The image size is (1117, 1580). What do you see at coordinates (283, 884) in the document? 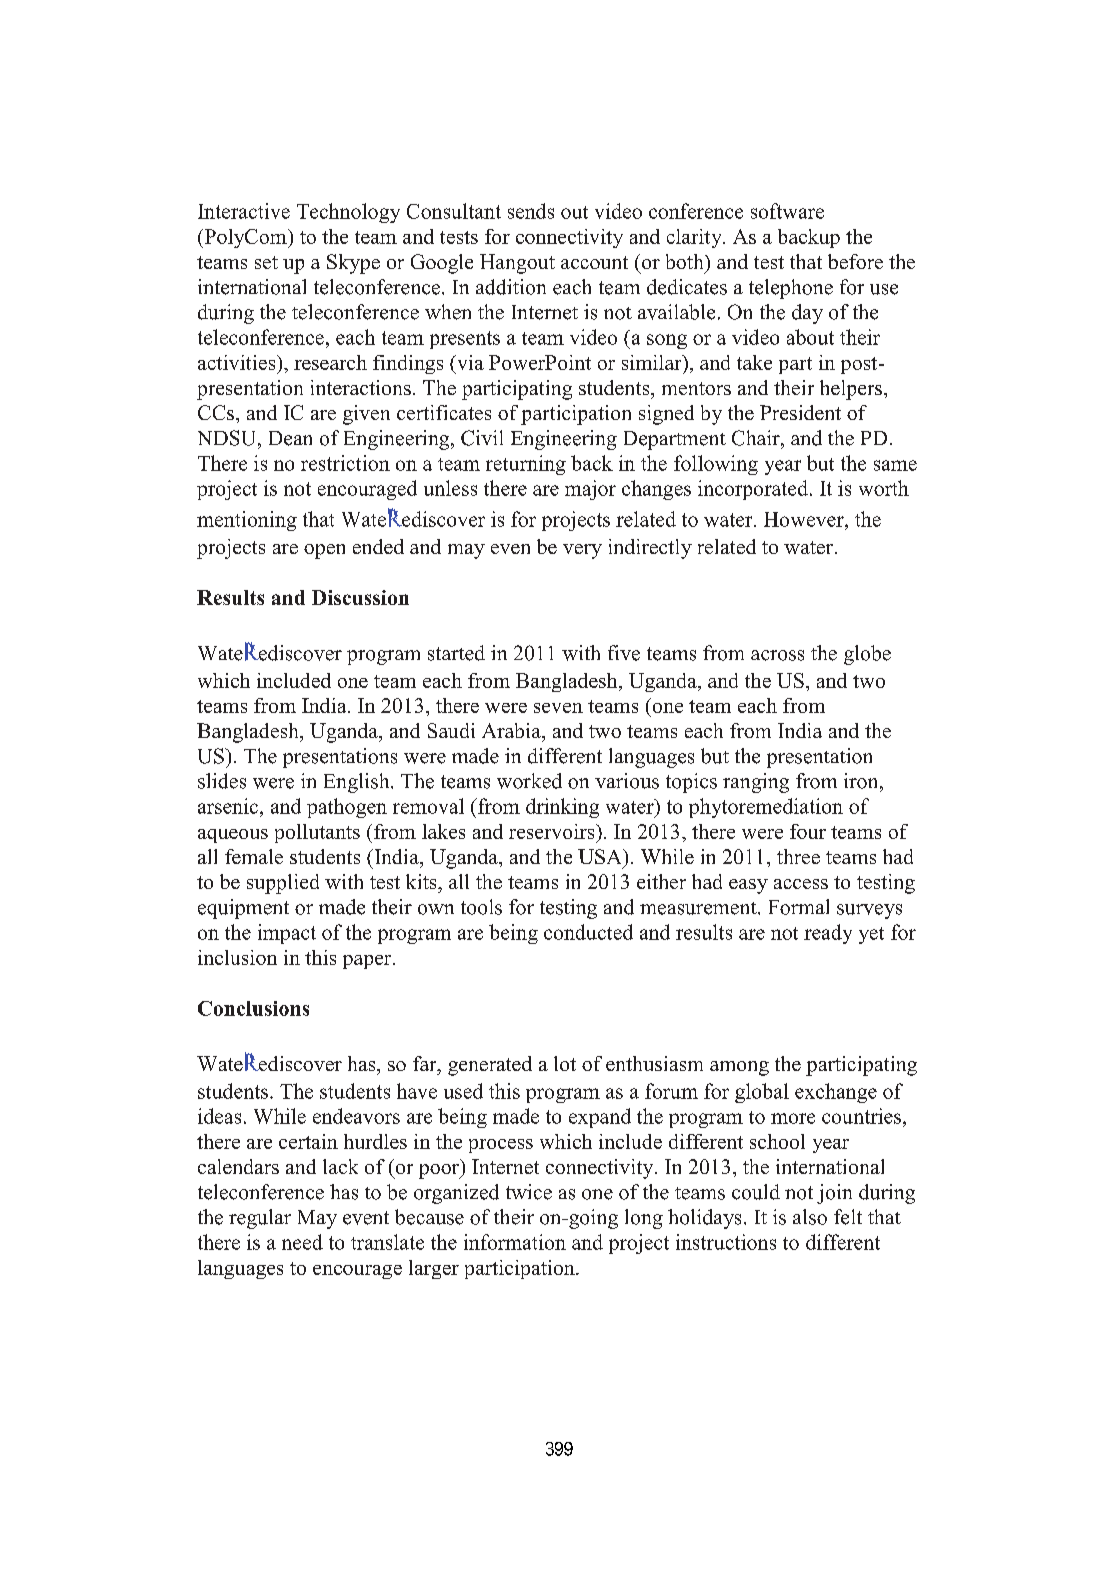
I see `supplied` at bounding box center [283, 884].
